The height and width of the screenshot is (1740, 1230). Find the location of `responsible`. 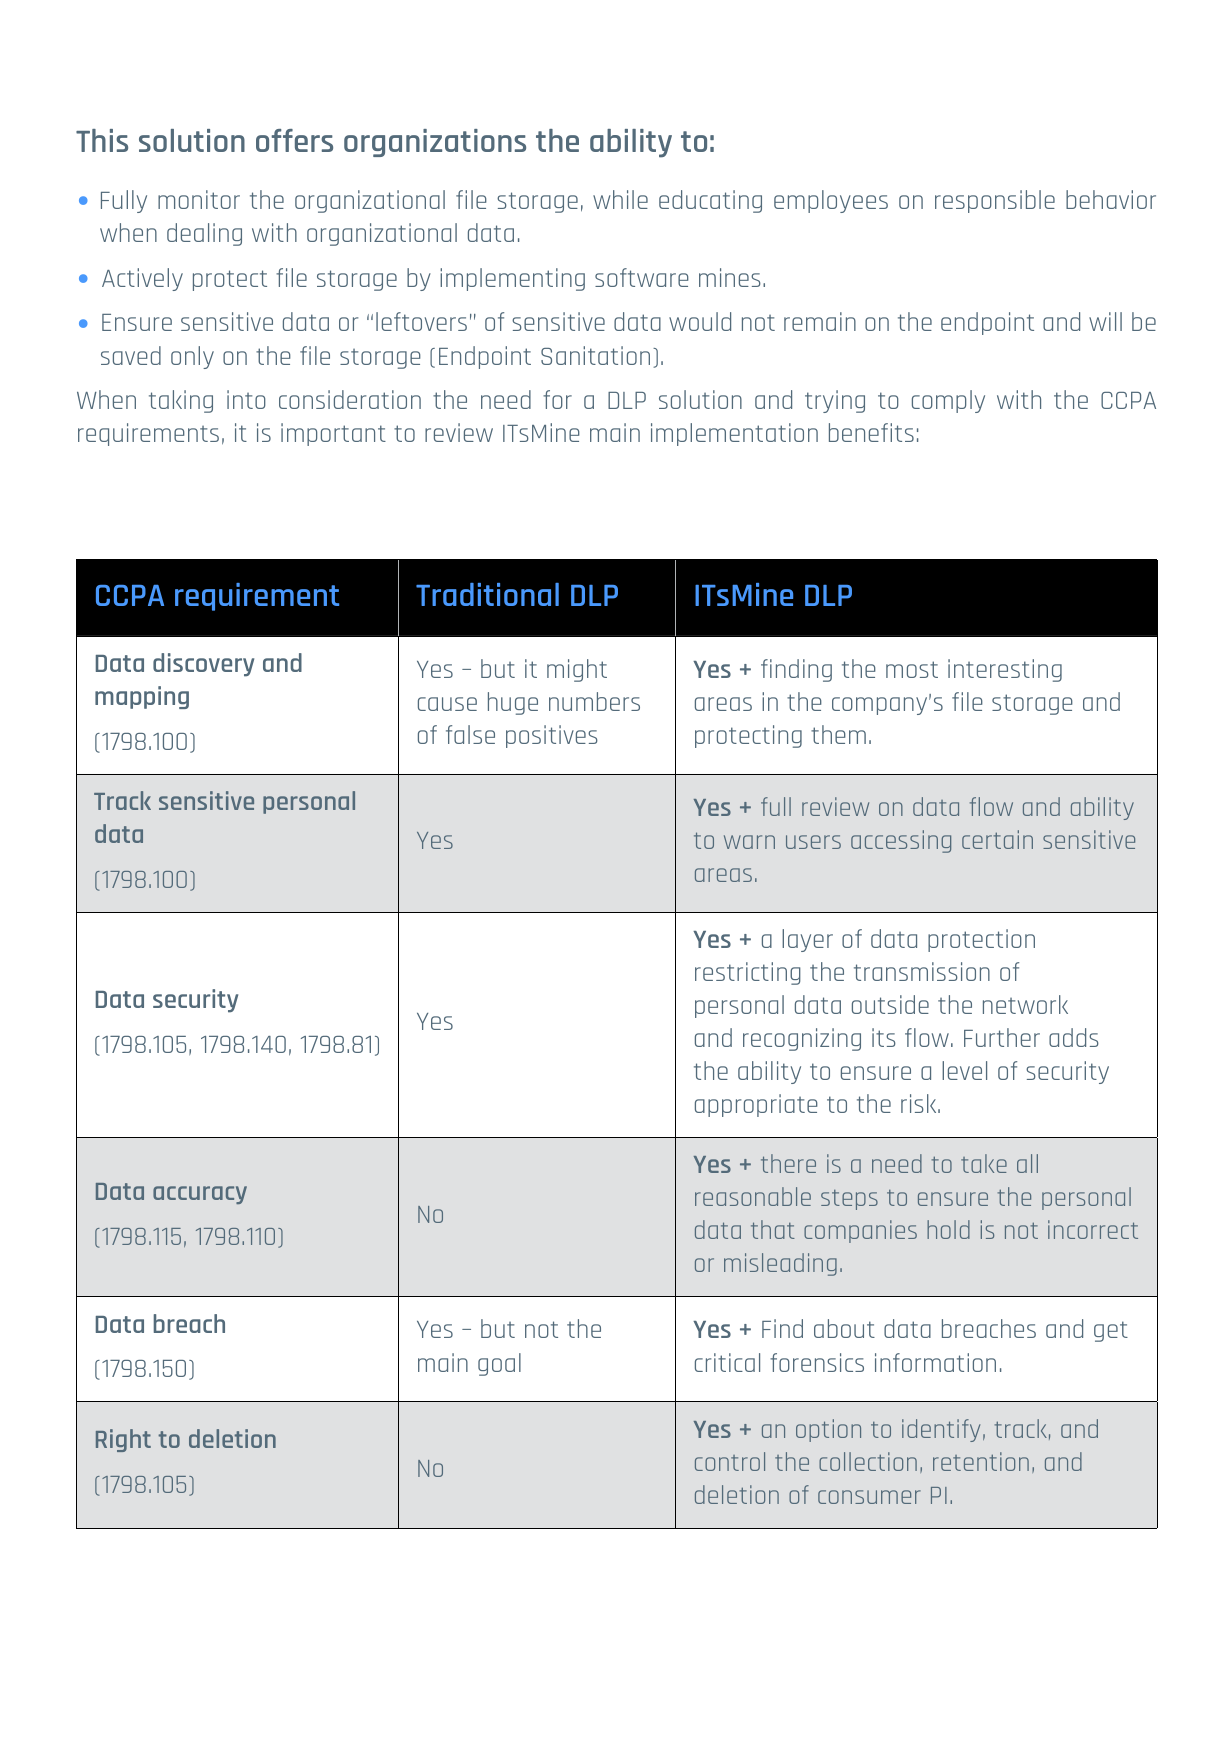

responsible is located at coordinates (995, 201).
